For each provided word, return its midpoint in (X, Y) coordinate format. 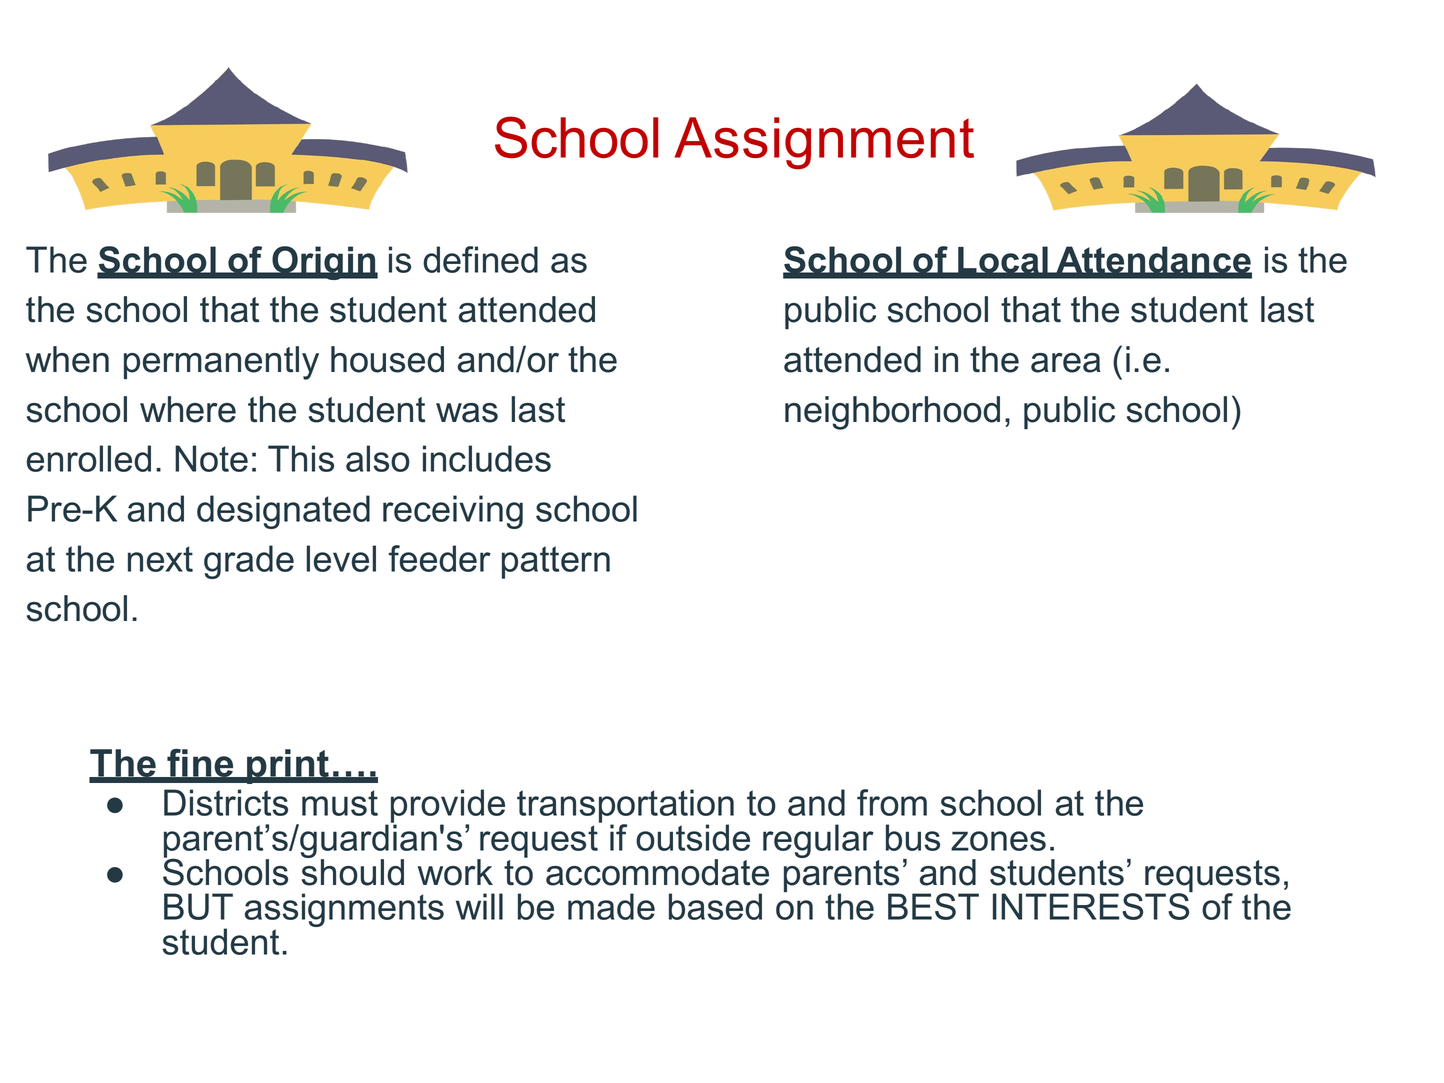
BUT (198, 906)
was (467, 413)
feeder (440, 558)
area (1066, 363)
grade (249, 562)
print (288, 766)
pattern (556, 562)
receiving (453, 512)
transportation (625, 807)
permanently (221, 363)
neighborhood (892, 413)
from (892, 802)
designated (283, 512)
